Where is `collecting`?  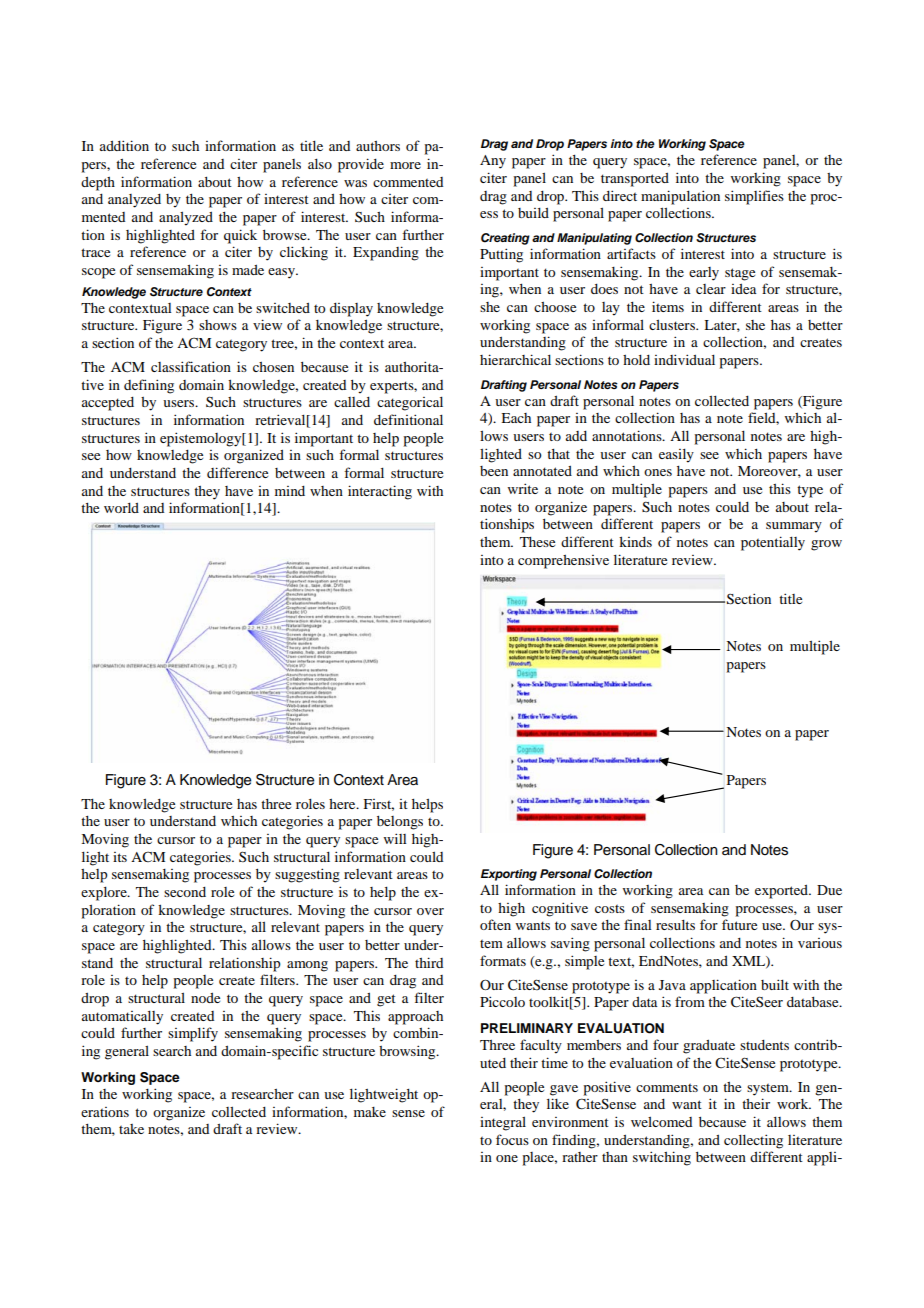 collecting is located at coordinates (753, 1141).
